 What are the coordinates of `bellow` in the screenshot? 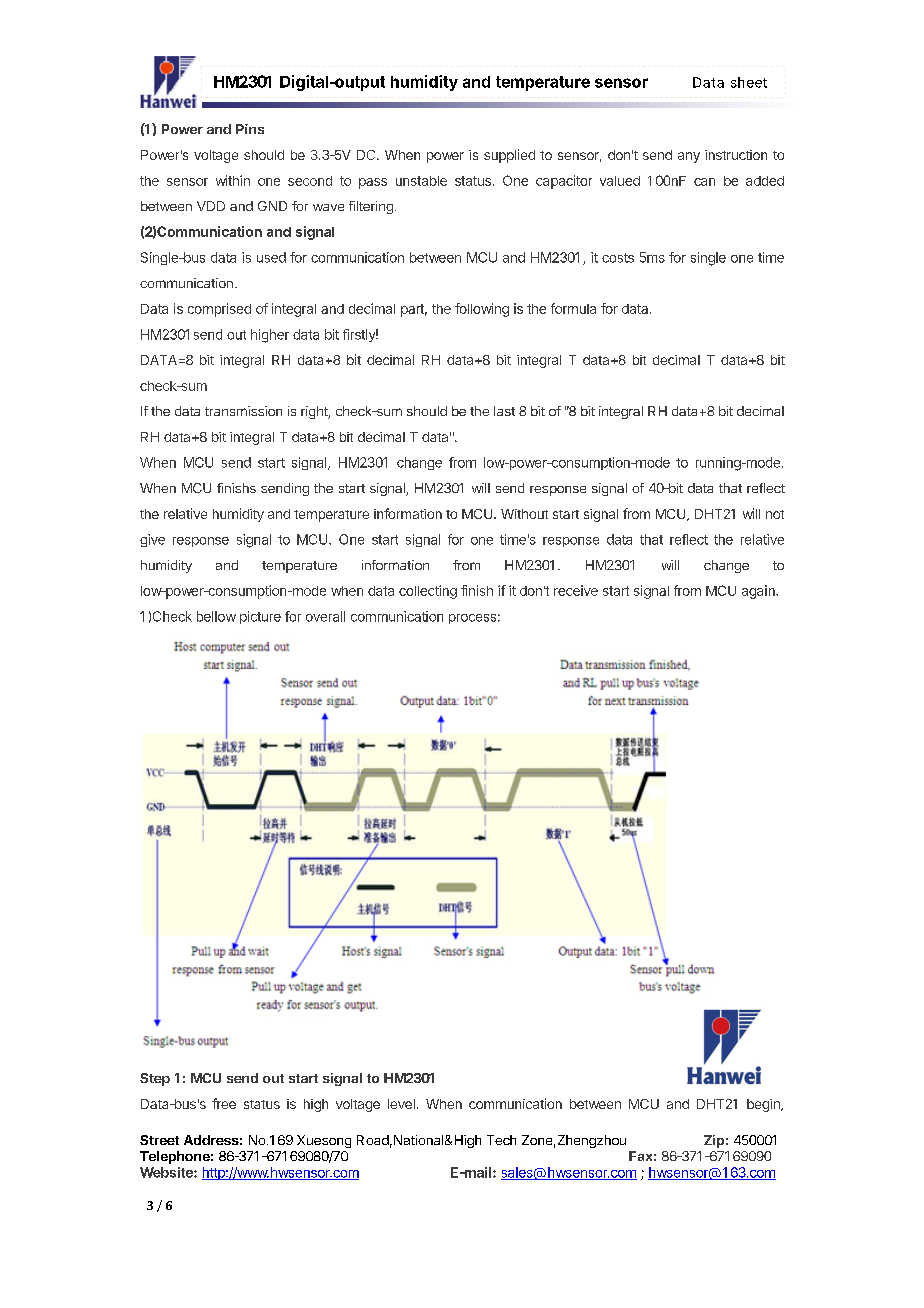 It's located at (216, 616).
